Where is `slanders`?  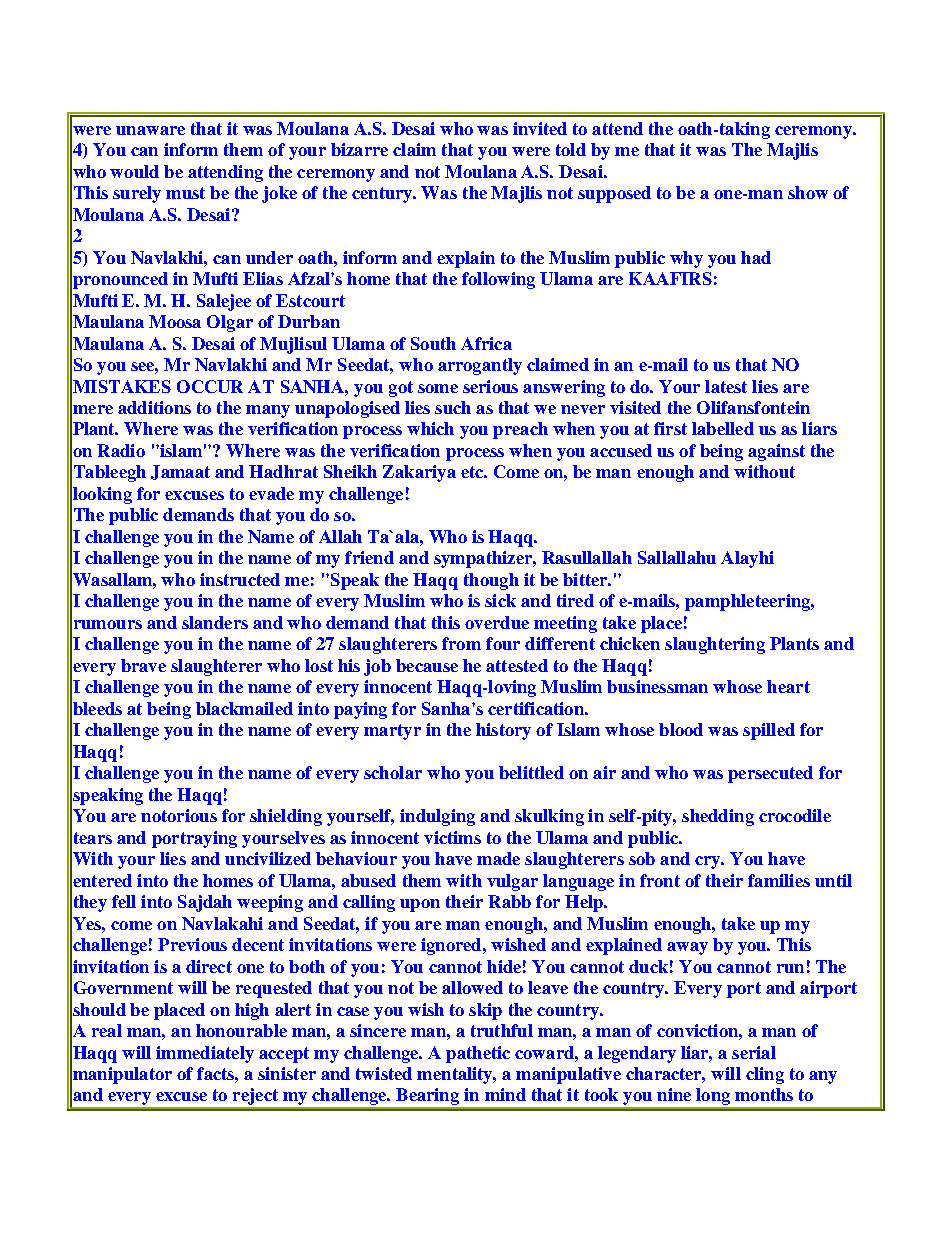
slanders is located at coordinates (215, 622).
